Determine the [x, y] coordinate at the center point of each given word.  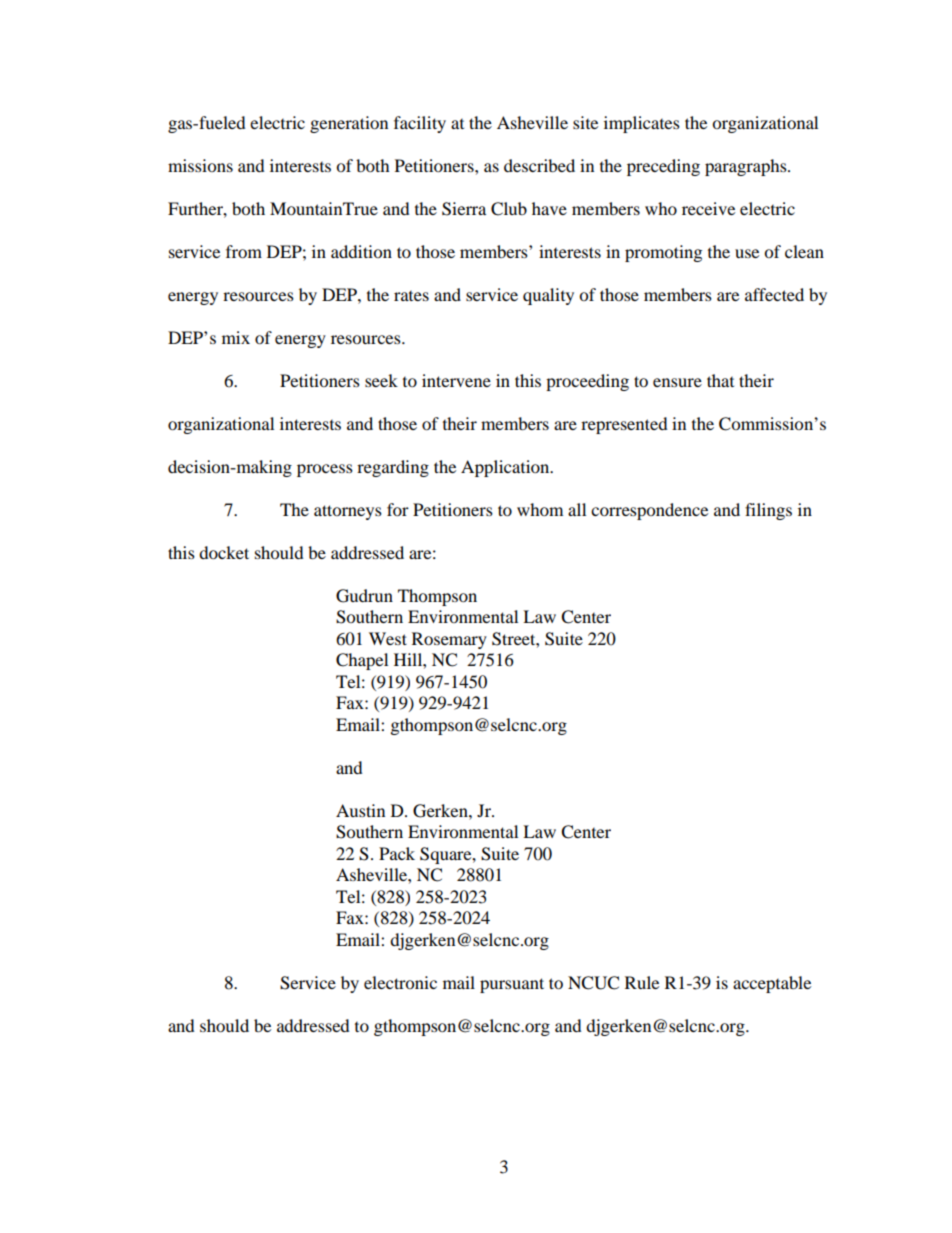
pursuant [512, 985]
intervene [456, 380]
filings [768, 511]
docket [224, 552]
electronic [400, 982]
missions [200, 165]
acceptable [772, 984]
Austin [360, 810]
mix [236, 337]
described [539, 165]
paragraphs [747, 167]
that [720, 380]
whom [540, 509]
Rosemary [449, 640]
